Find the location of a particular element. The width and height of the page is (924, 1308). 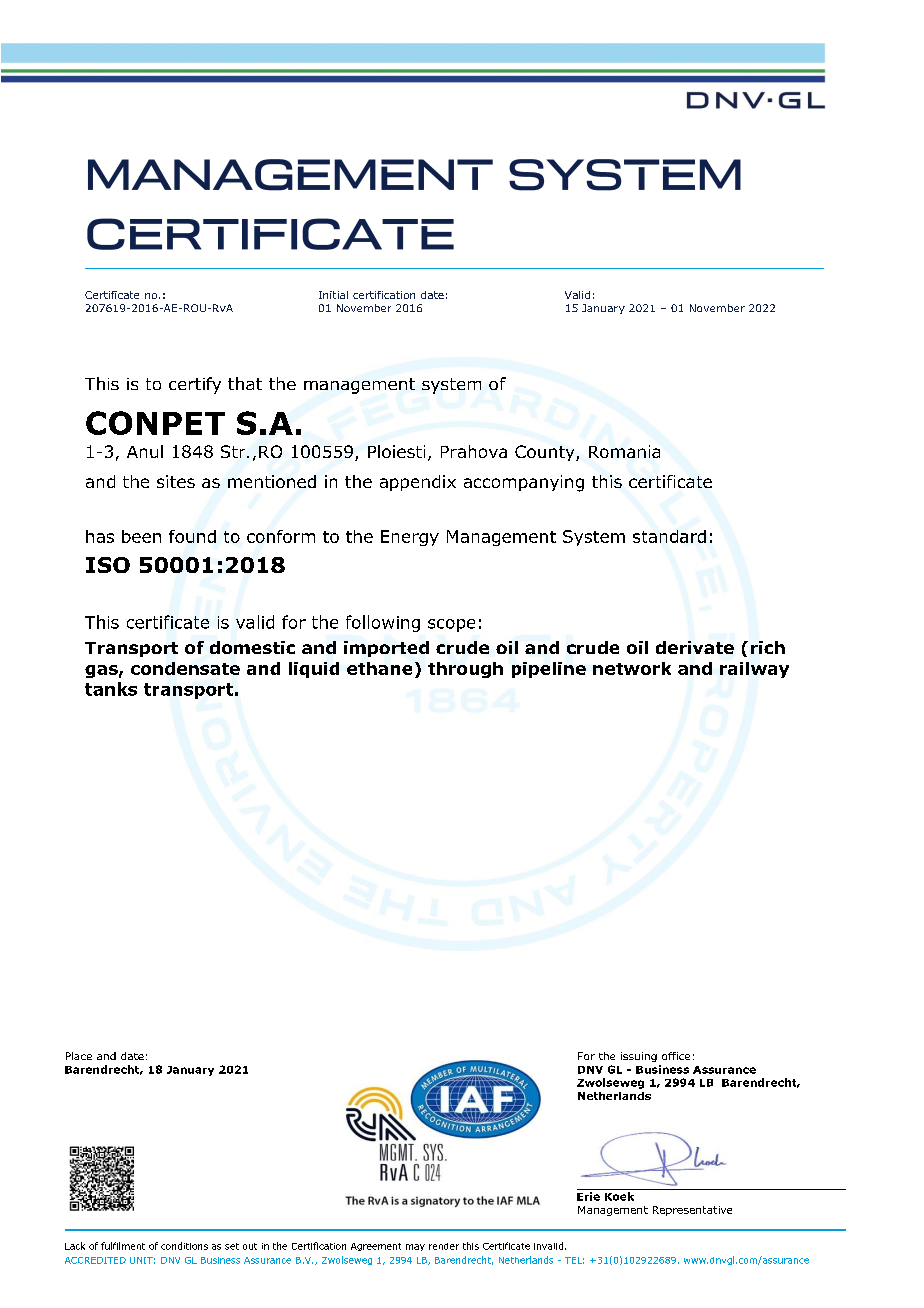

Initial is located at coordinates (333, 295).
